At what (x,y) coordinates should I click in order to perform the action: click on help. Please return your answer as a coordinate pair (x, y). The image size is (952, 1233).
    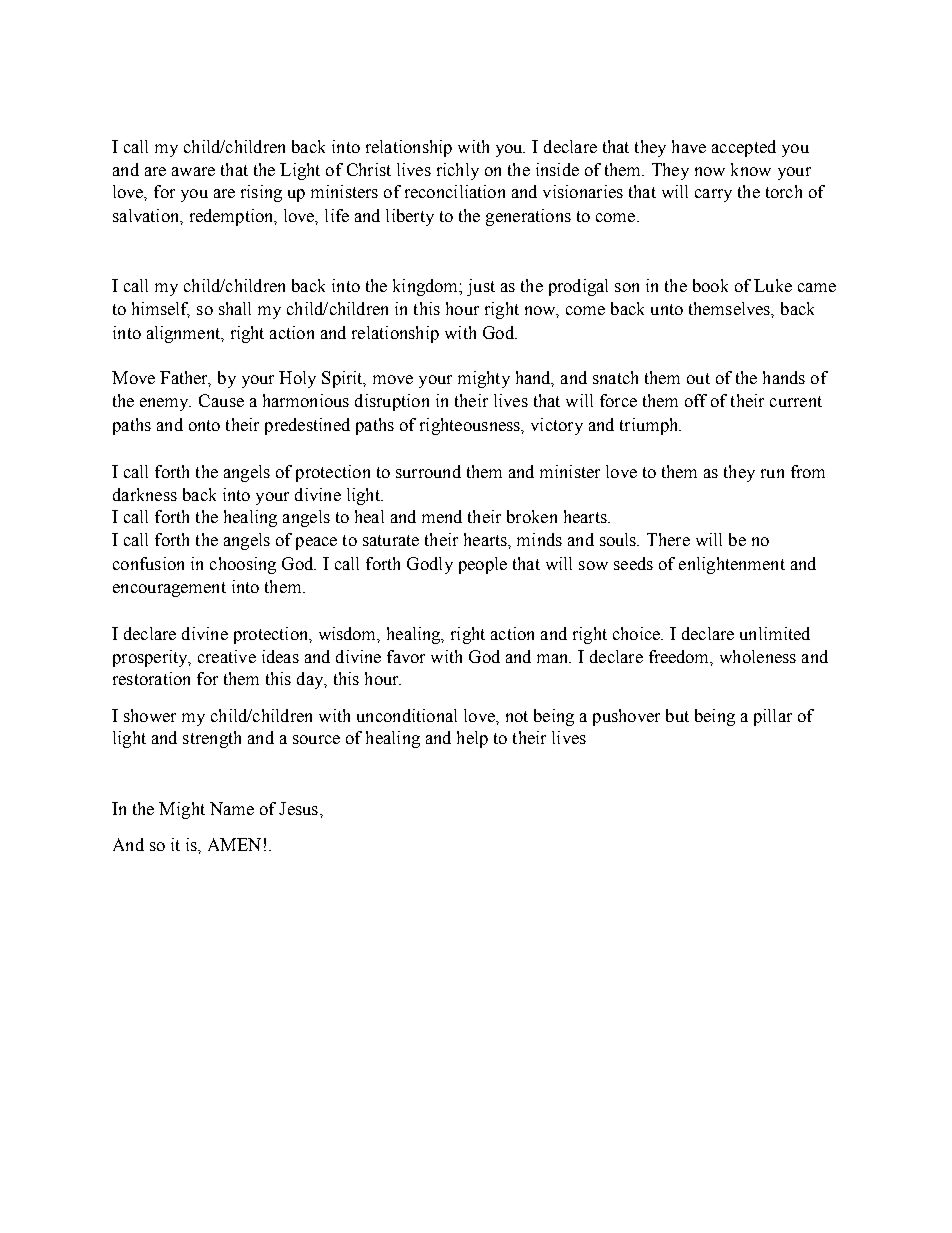
    Looking at the image, I should click on (472, 739).
